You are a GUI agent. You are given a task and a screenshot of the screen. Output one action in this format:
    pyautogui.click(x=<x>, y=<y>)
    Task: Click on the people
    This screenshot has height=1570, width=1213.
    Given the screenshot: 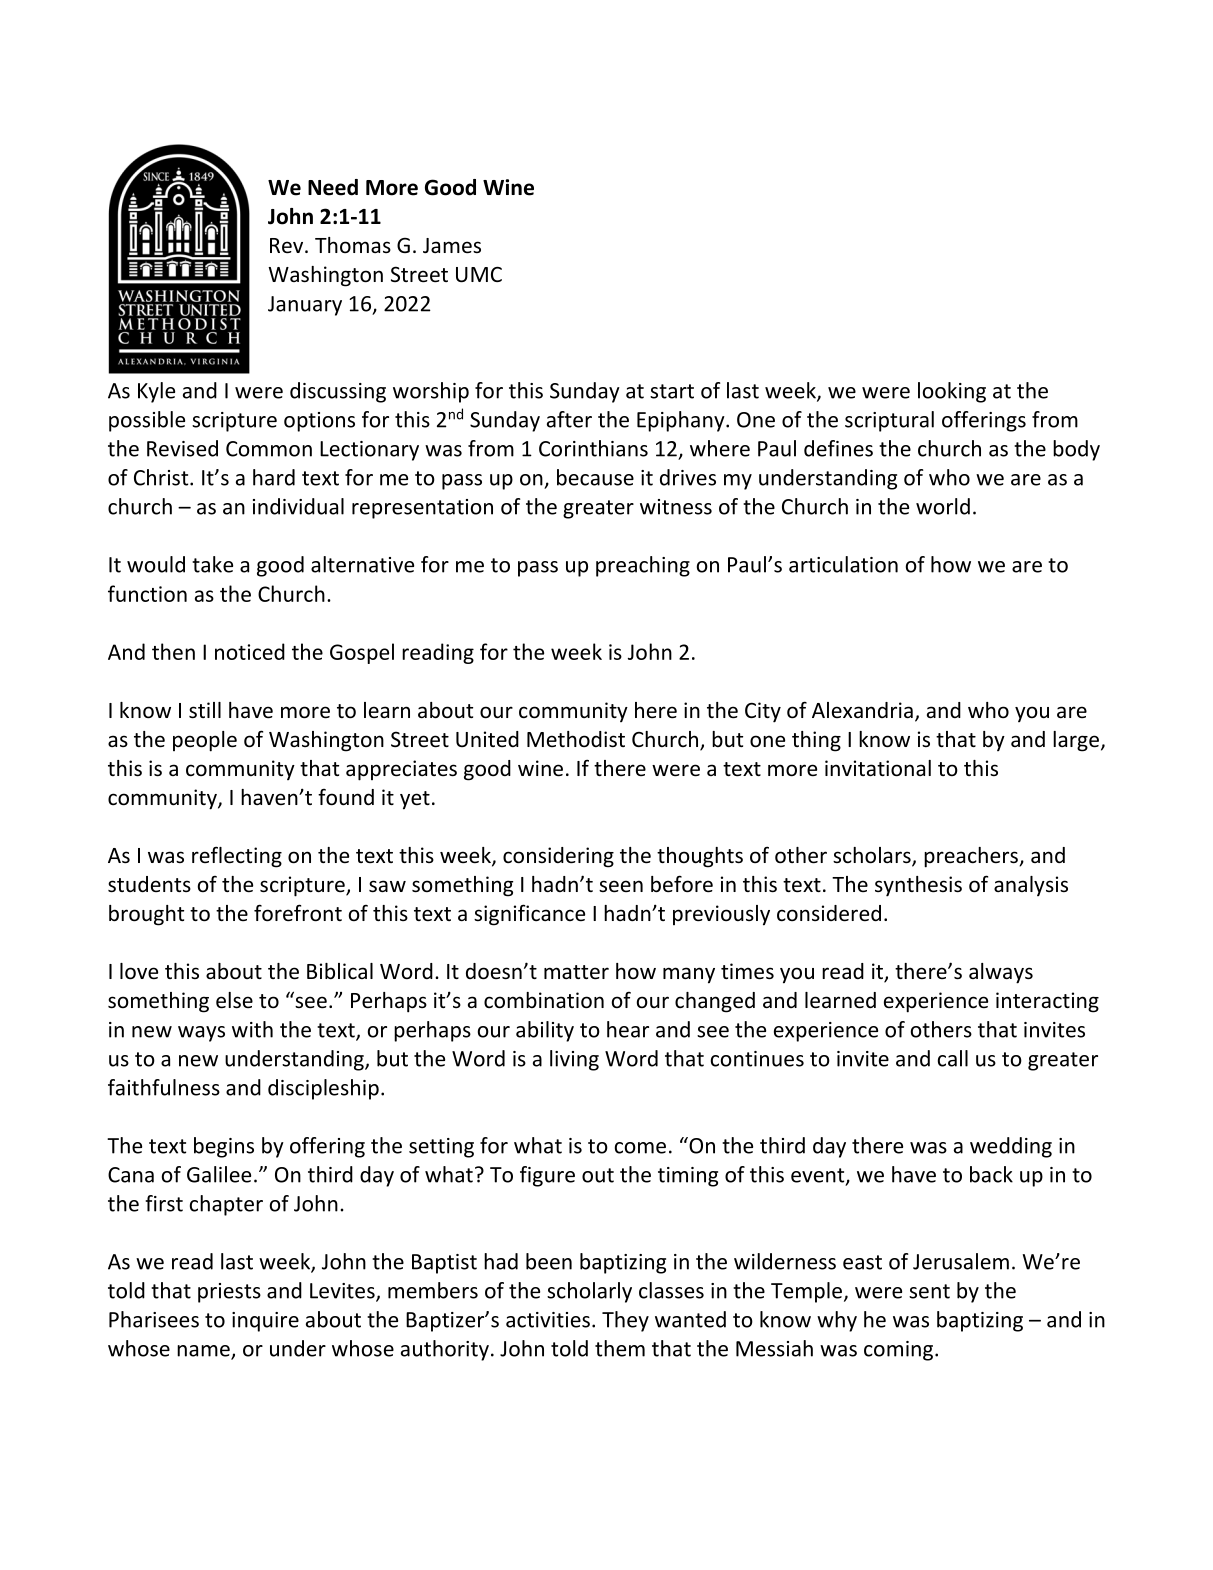 What is the action you would take?
    pyautogui.click(x=205, y=741)
